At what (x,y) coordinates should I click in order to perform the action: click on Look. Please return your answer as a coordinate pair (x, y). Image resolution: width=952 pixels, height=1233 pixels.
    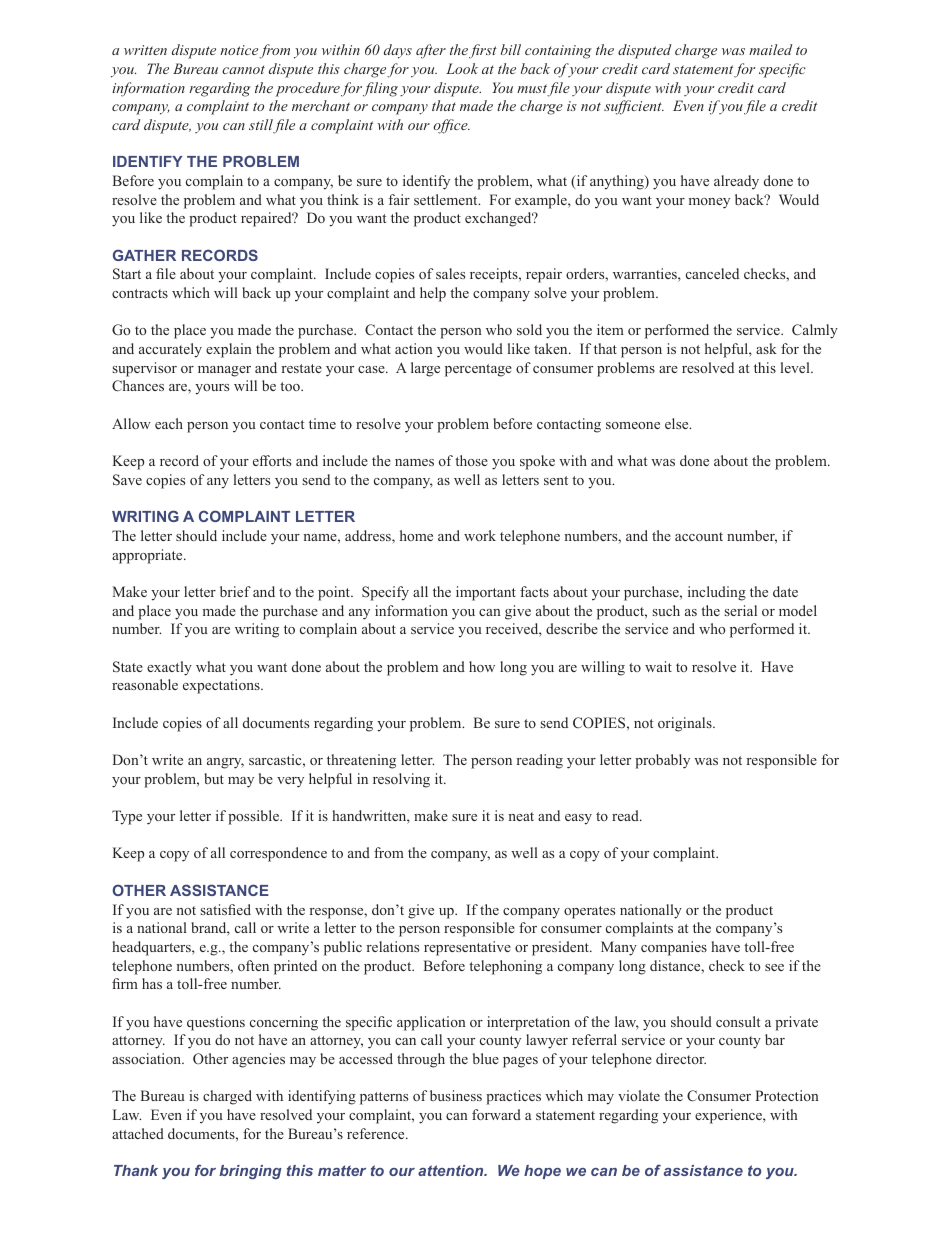
    Looking at the image, I should click on (462, 68).
